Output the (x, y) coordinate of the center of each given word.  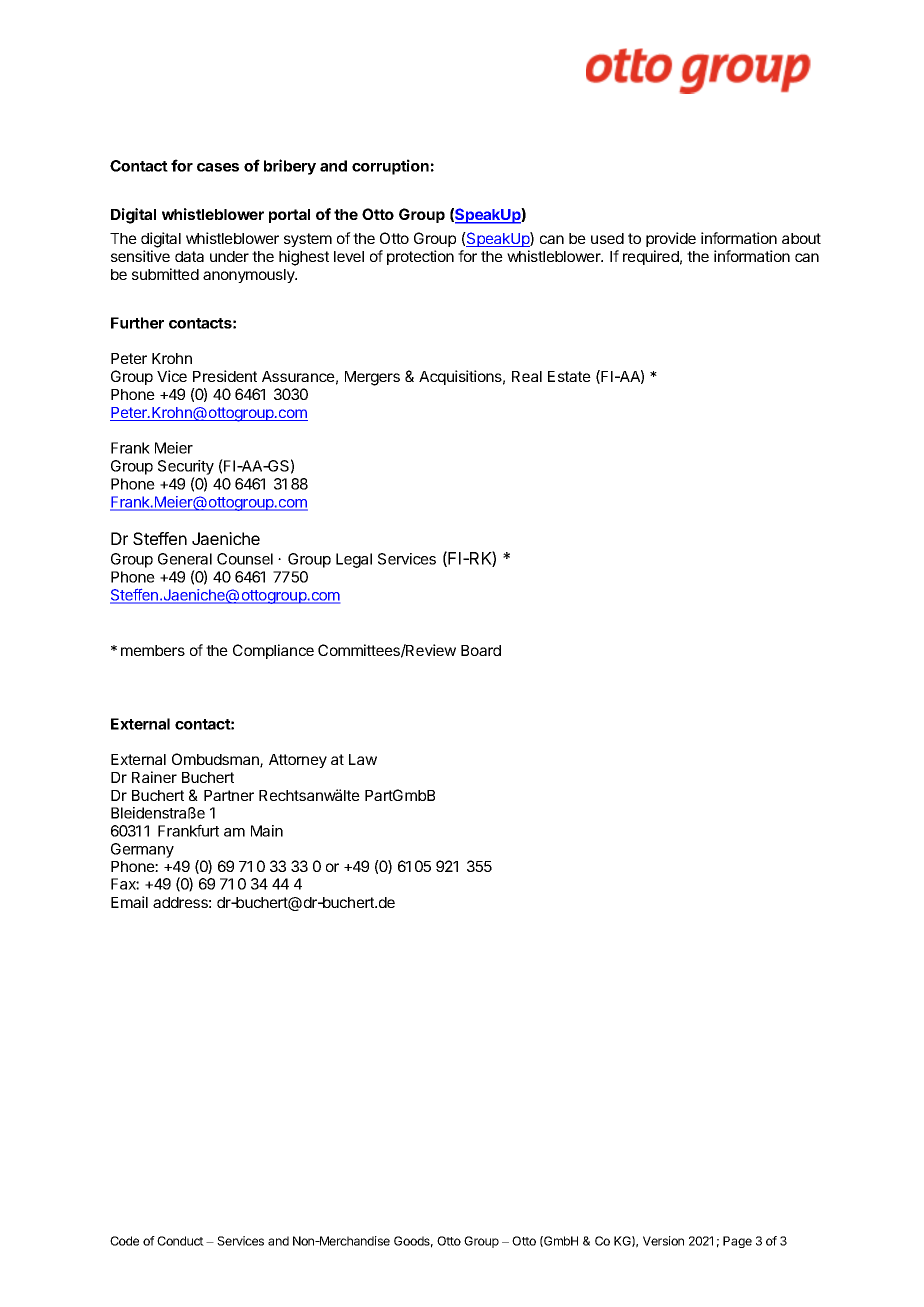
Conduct (180, 1241)
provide (671, 239)
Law (363, 759)
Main (267, 831)
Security (186, 469)
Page (737, 1242)
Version (663, 1241)
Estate (569, 376)
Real (527, 376)
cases (218, 167)
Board (481, 650)
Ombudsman (216, 760)
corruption (390, 167)
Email (129, 902)
